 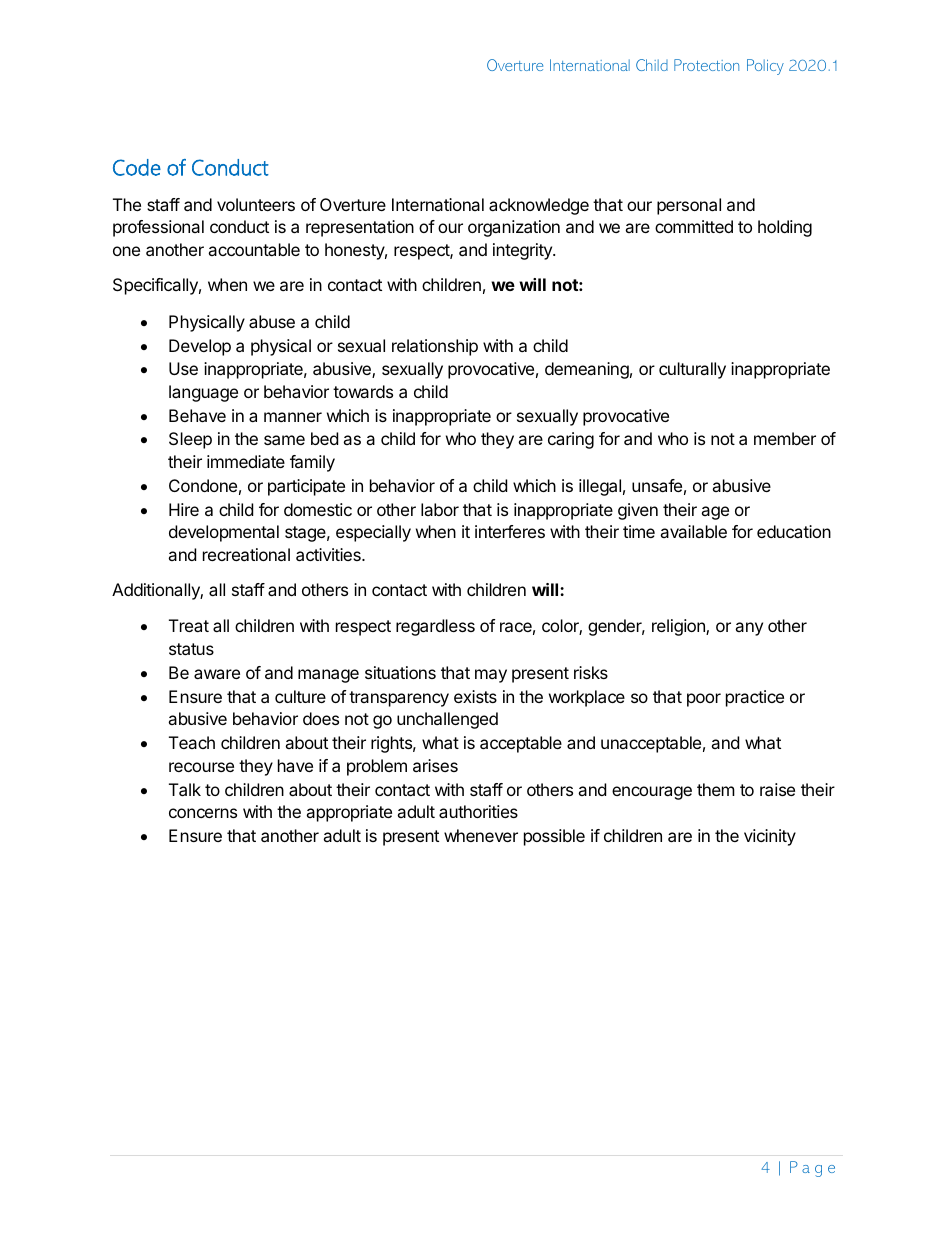 I want to click on available, so click(x=693, y=531).
